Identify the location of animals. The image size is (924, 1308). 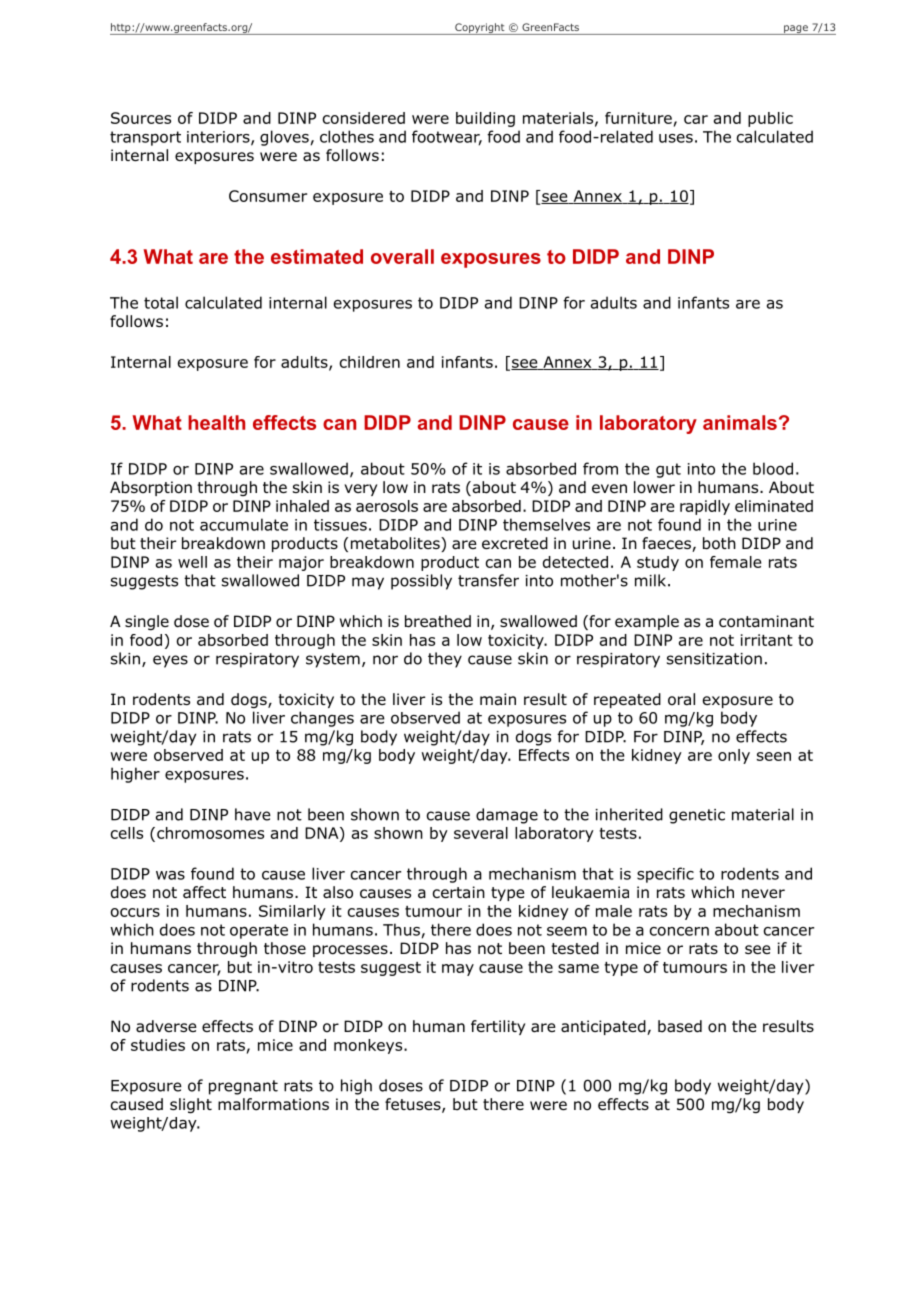
(740, 422).
